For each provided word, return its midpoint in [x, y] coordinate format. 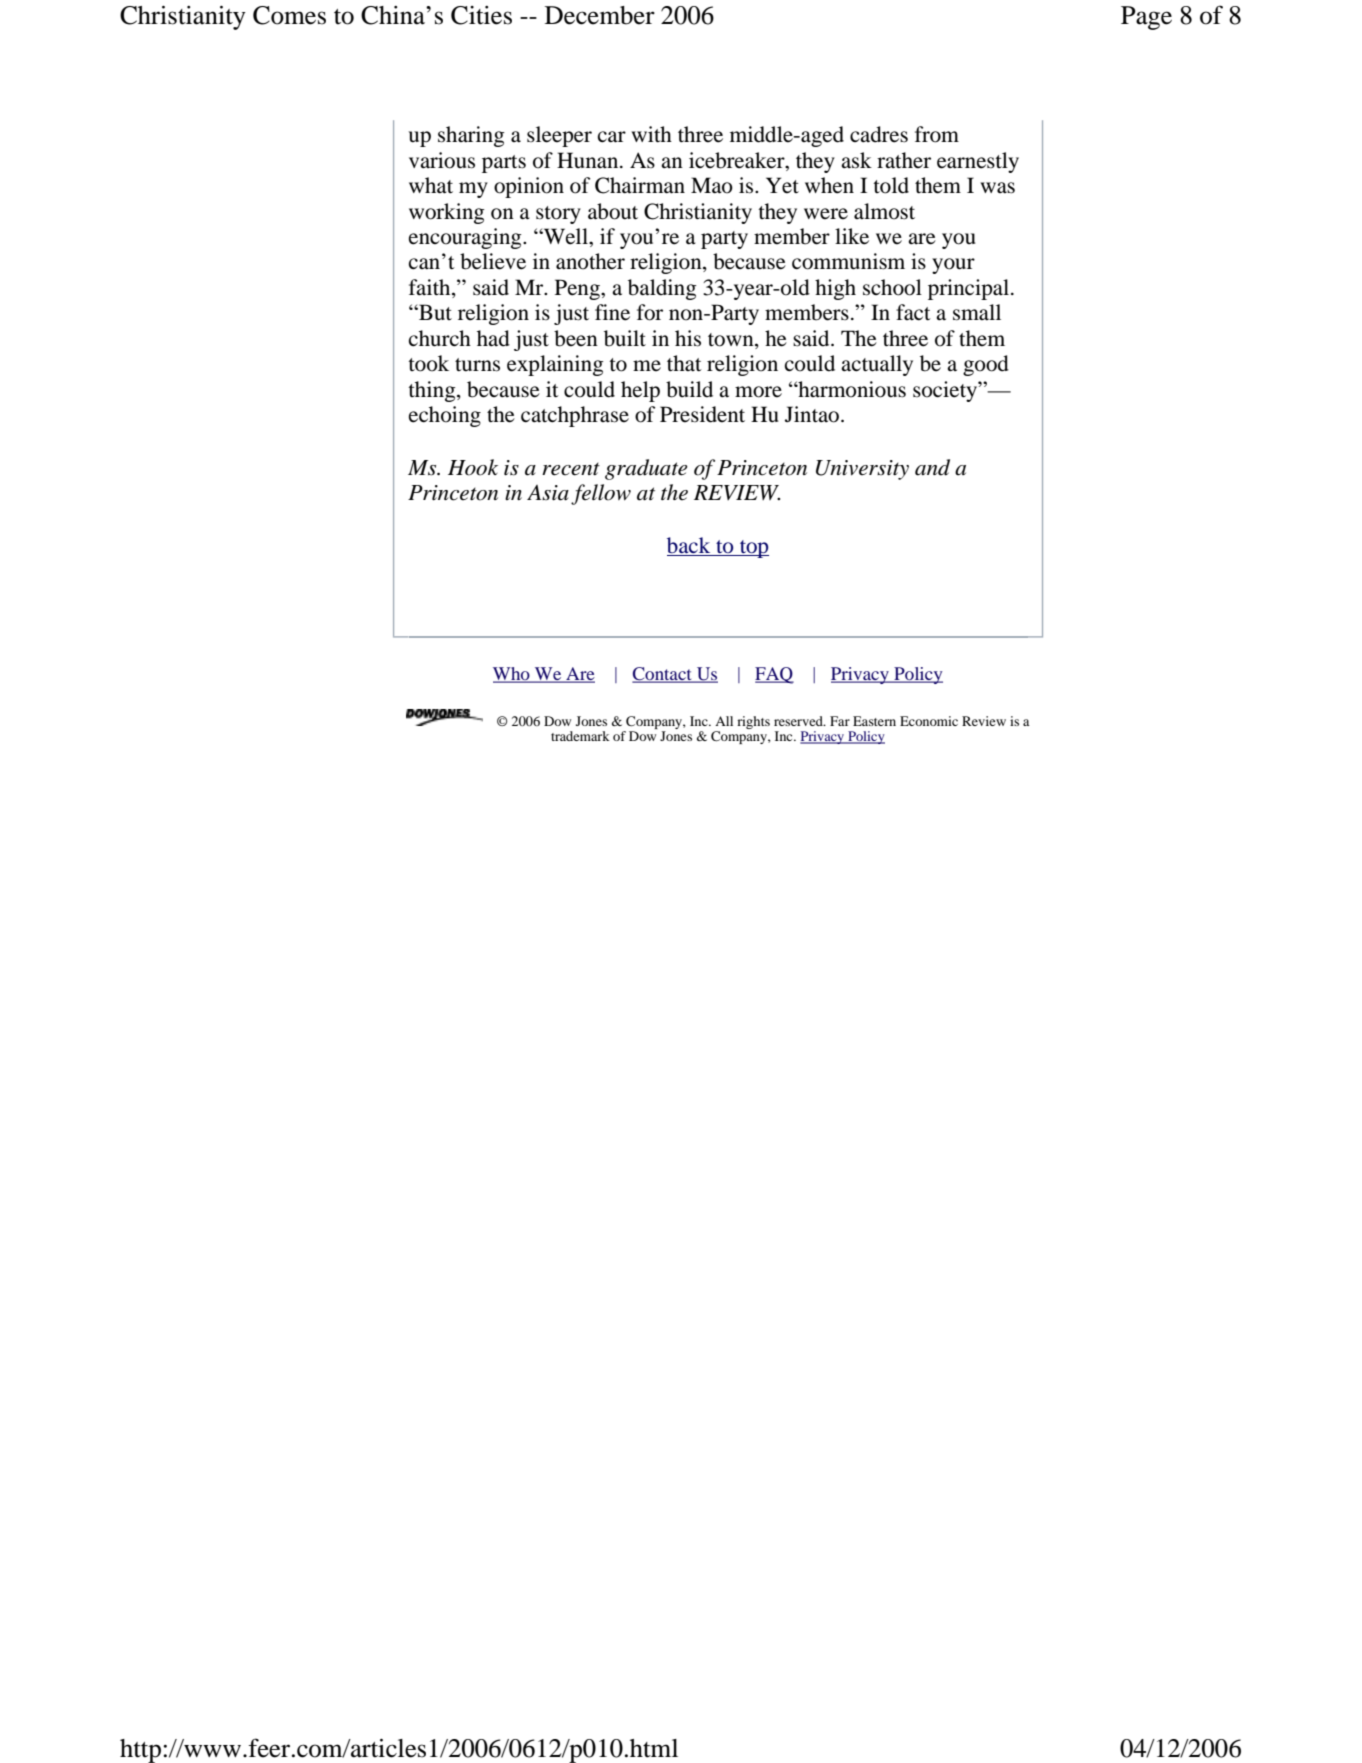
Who [512, 675]
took [428, 363]
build [689, 389]
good [986, 365]
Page [1146, 18]
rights [753, 722]
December [600, 15]
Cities [481, 15]
